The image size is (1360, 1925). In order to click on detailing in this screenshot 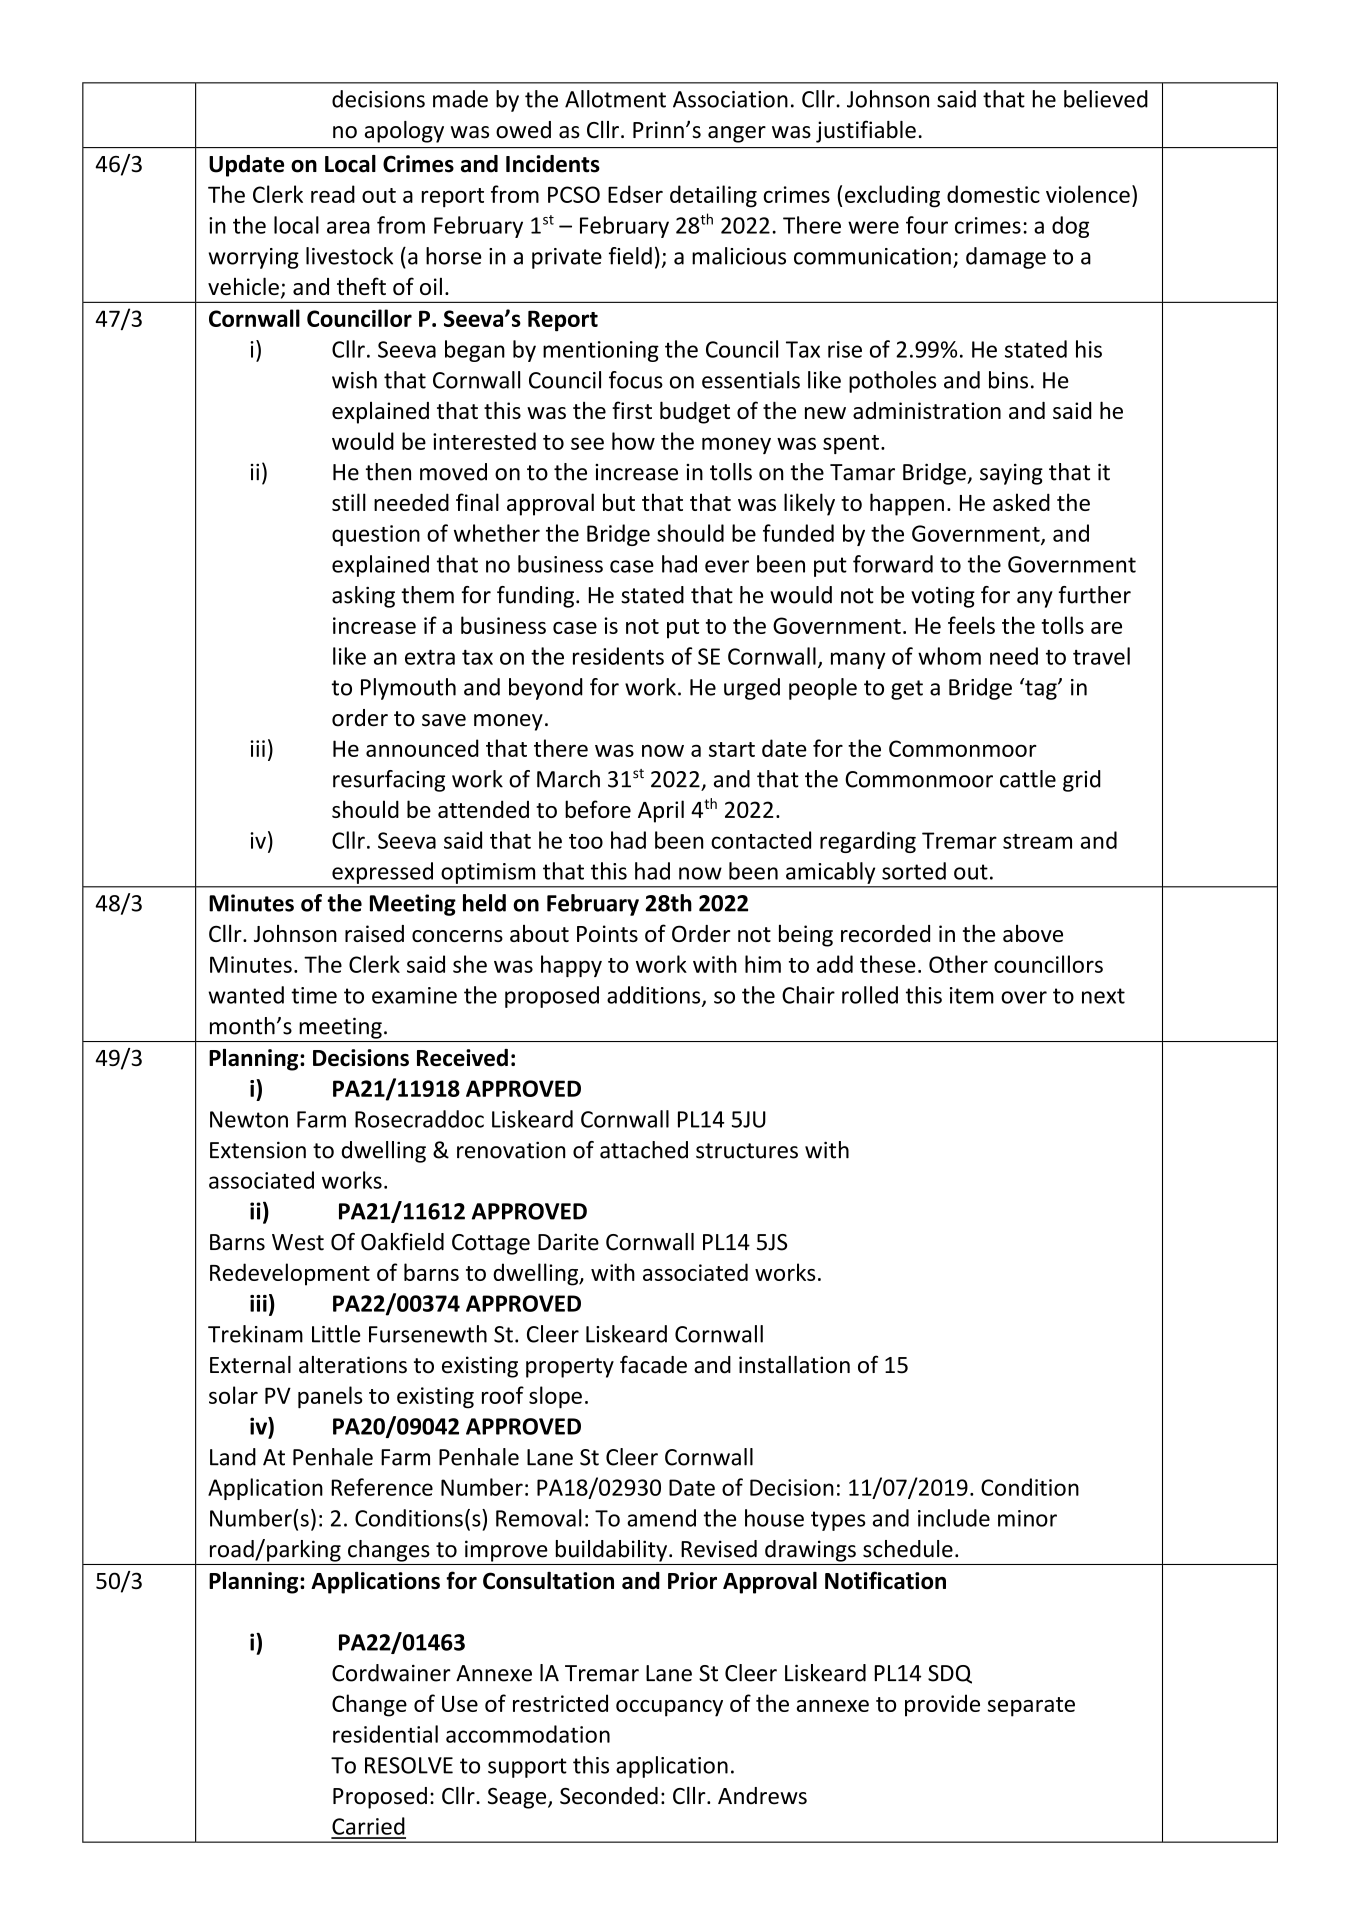, I will do `click(713, 196)`.
